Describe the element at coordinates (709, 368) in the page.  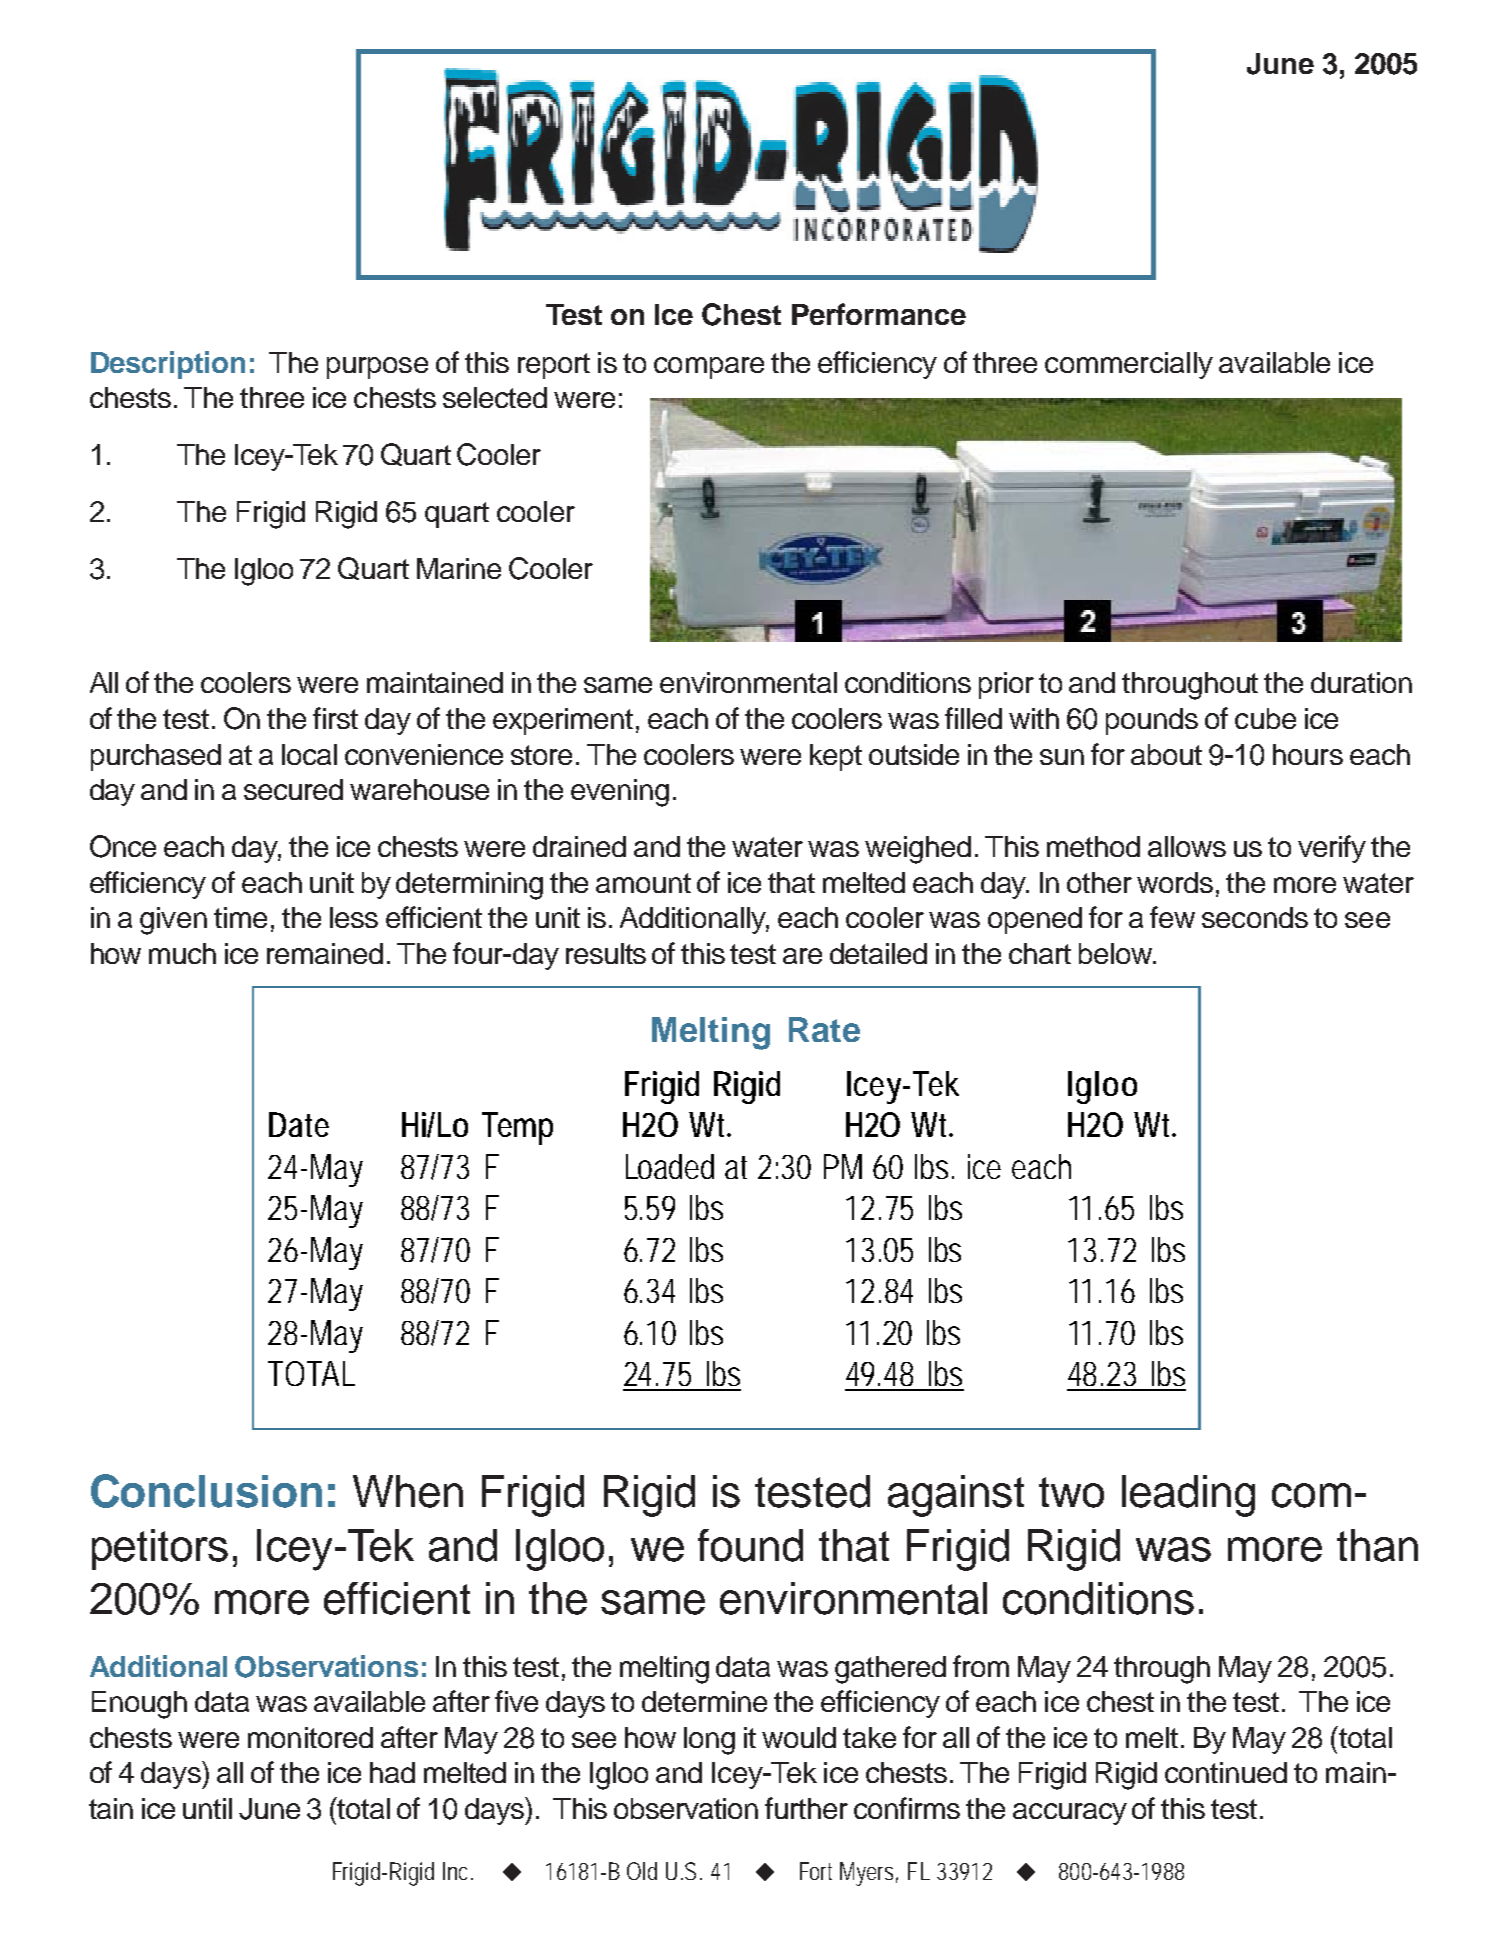
I see `compare` at that location.
